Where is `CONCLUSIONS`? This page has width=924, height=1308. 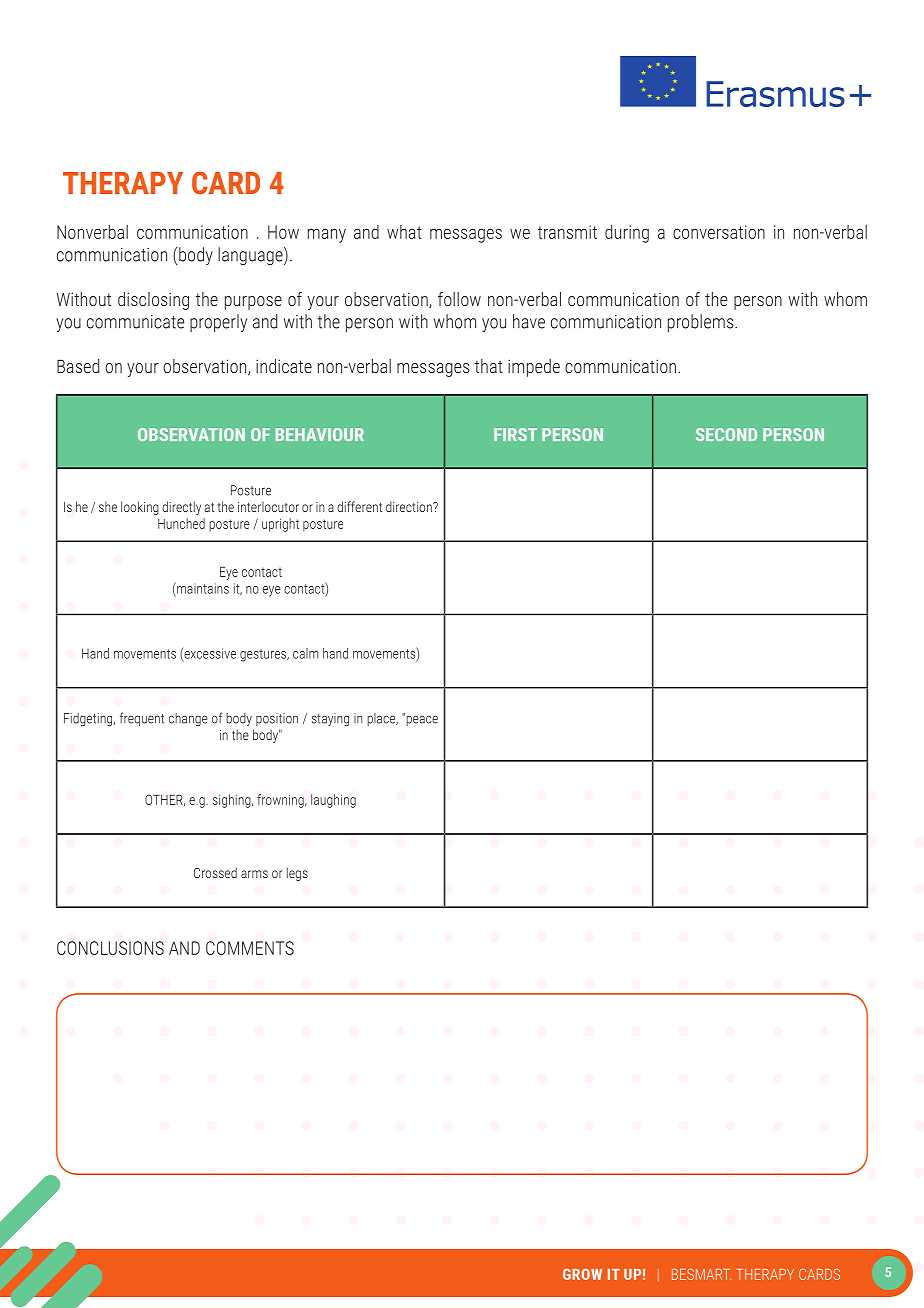 CONCLUSIONS is located at coordinates (110, 948).
